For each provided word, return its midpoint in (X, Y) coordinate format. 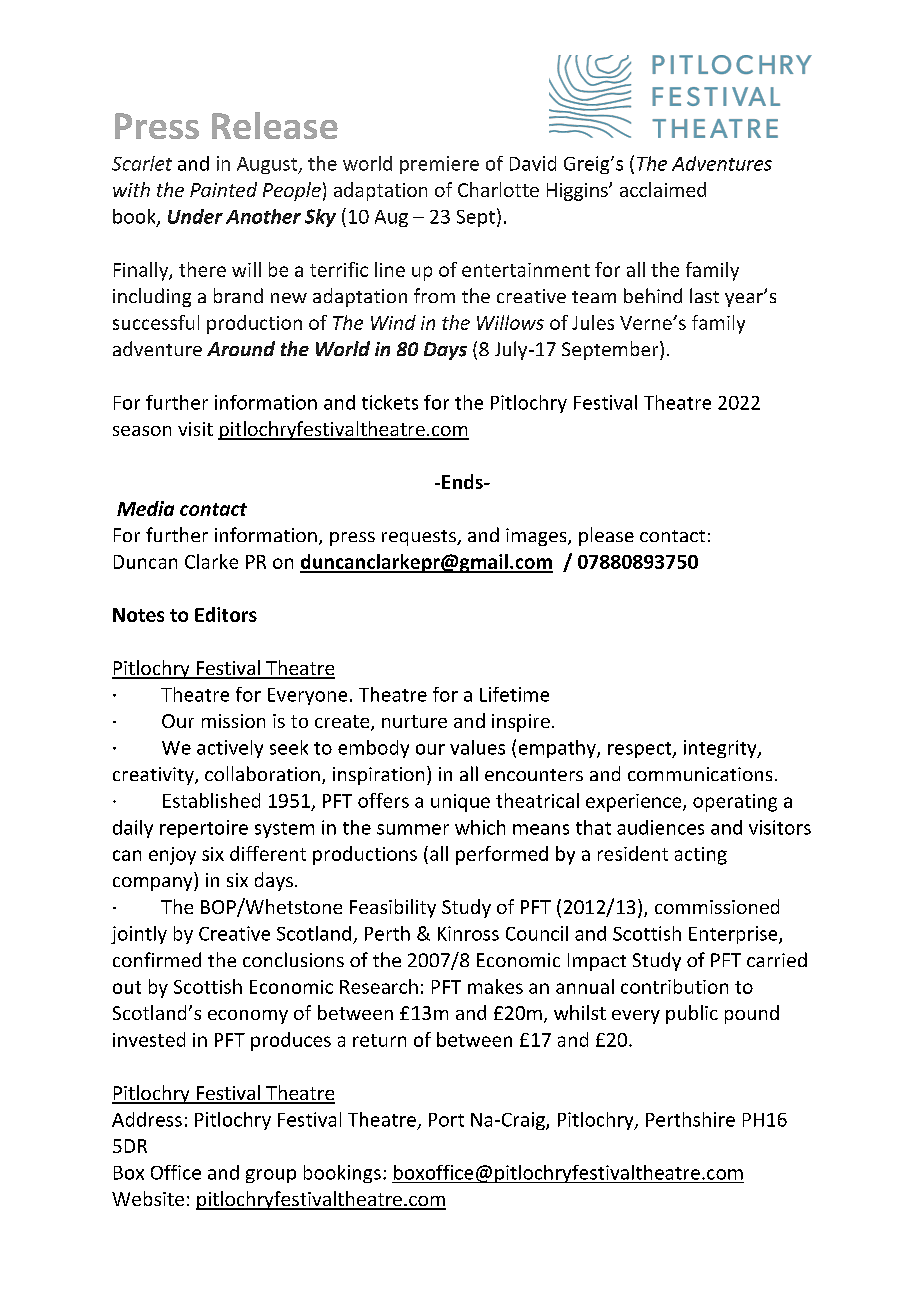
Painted (223, 189)
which (480, 827)
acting (701, 856)
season (142, 431)
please (606, 536)
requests (420, 538)
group (271, 1176)
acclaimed (663, 189)
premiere (439, 165)
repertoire (204, 829)
